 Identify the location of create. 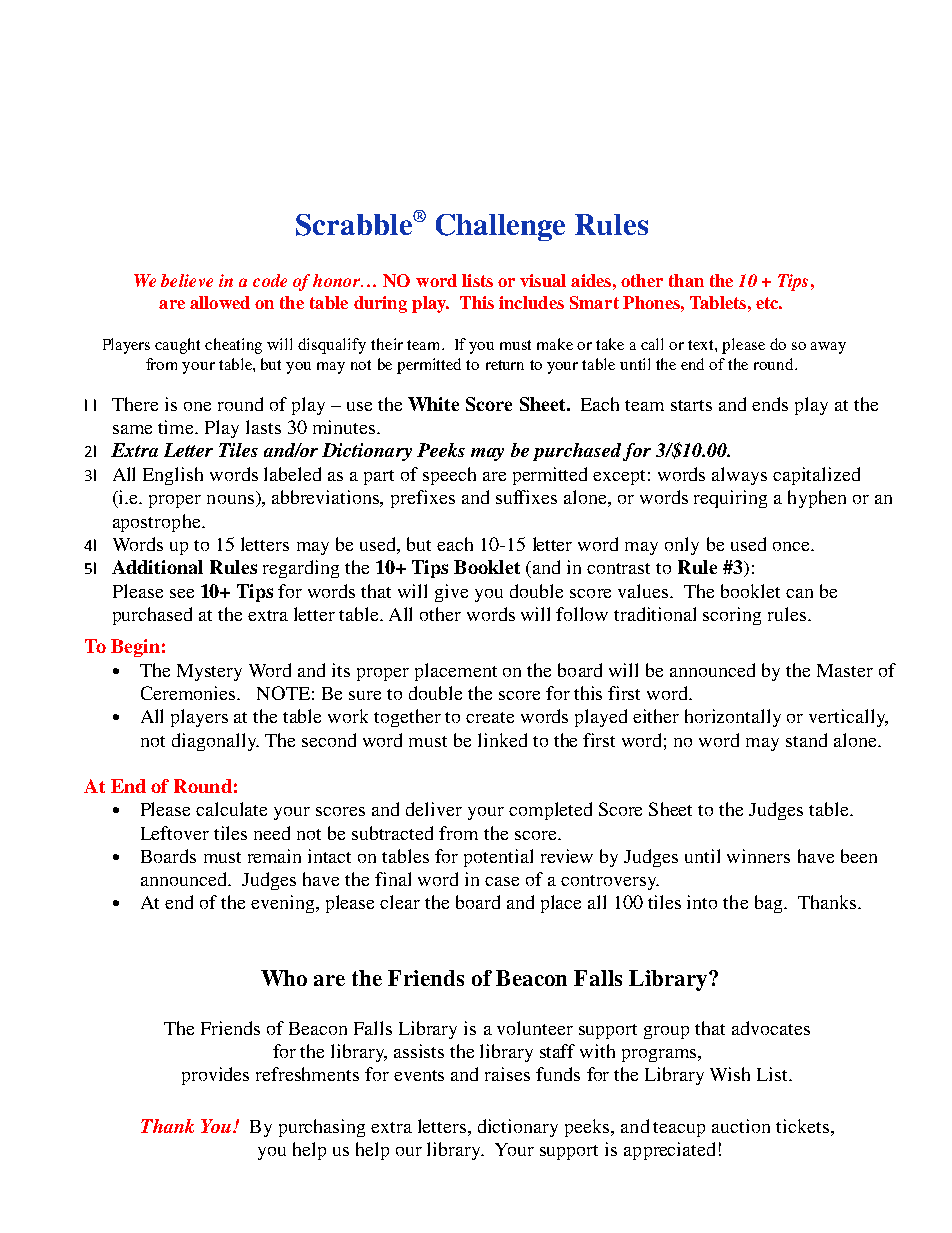
(490, 717).
